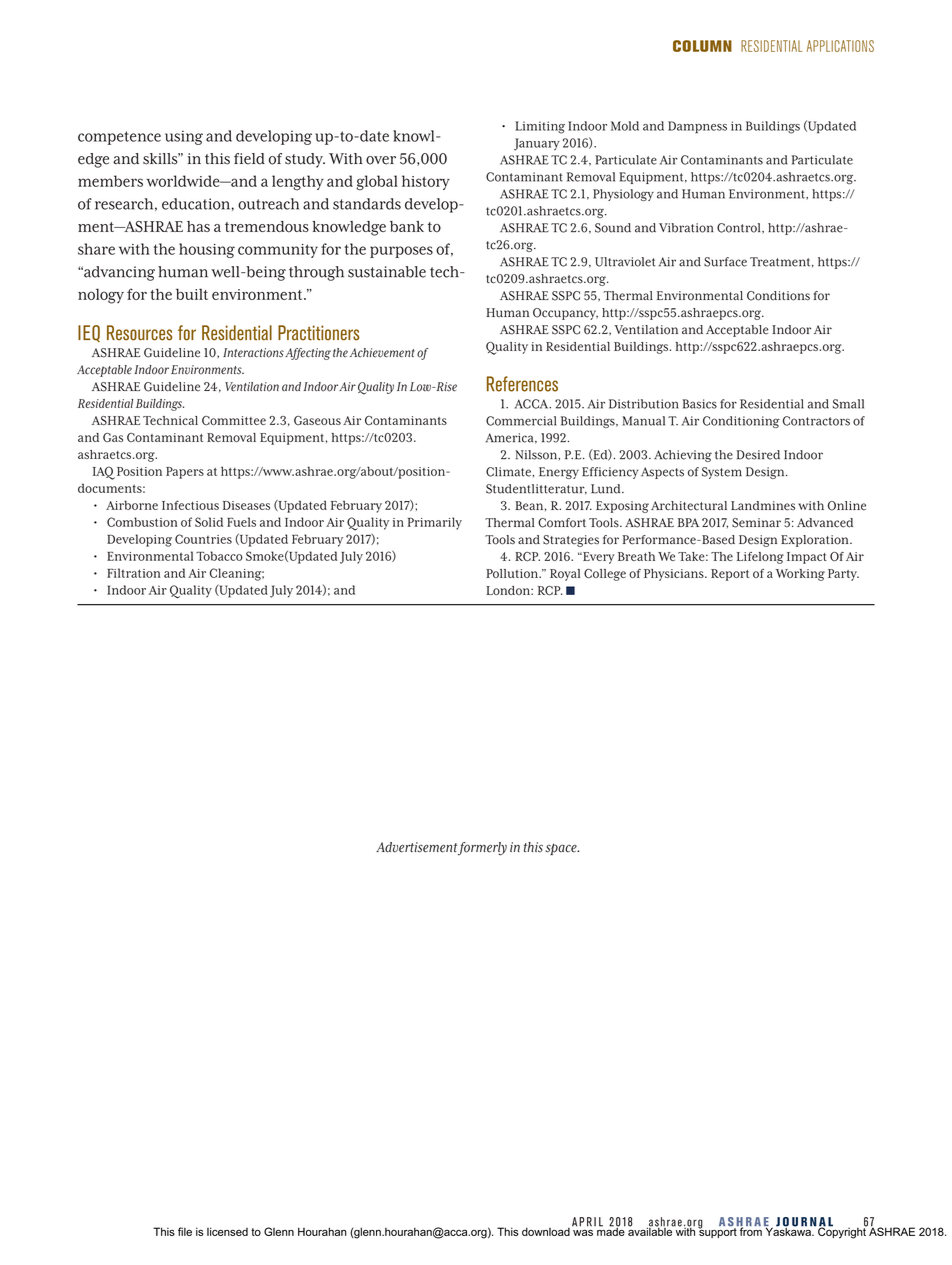 Image resolution: width=952 pixels, height=1265 pixels. What do you see at coordinates (209, 522) in the document?
I see `Solid` at bounding box center [209, 522].
